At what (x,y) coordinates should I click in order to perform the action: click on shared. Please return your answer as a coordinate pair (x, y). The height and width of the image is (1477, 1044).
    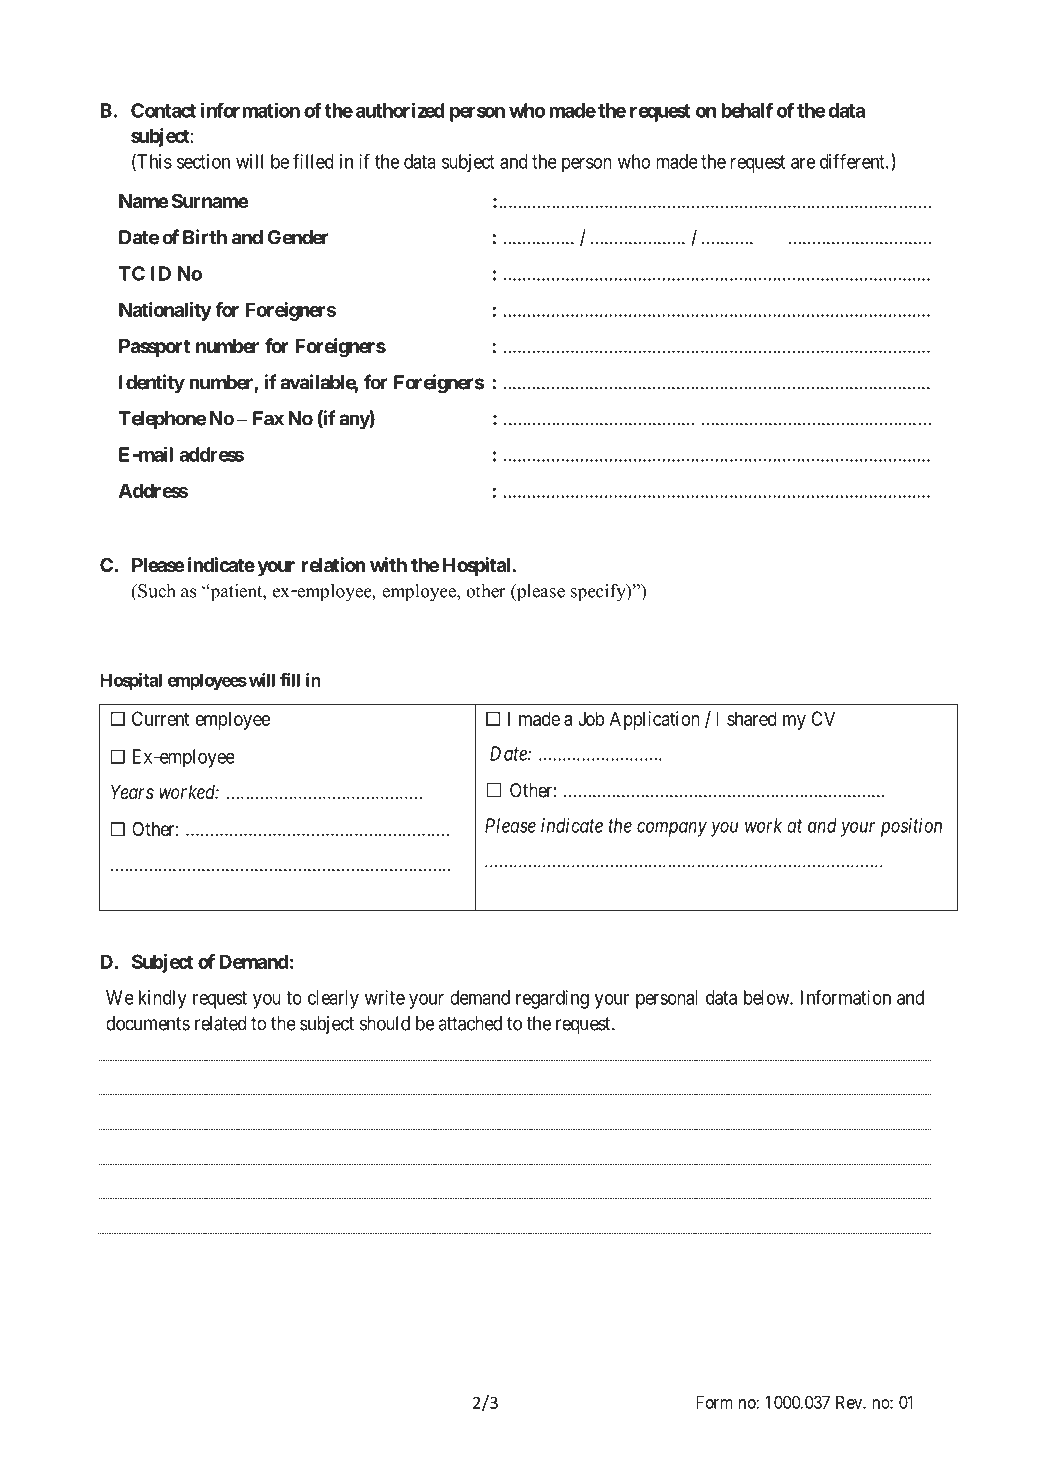
    Looking at the image, I should click on (752, 718).
